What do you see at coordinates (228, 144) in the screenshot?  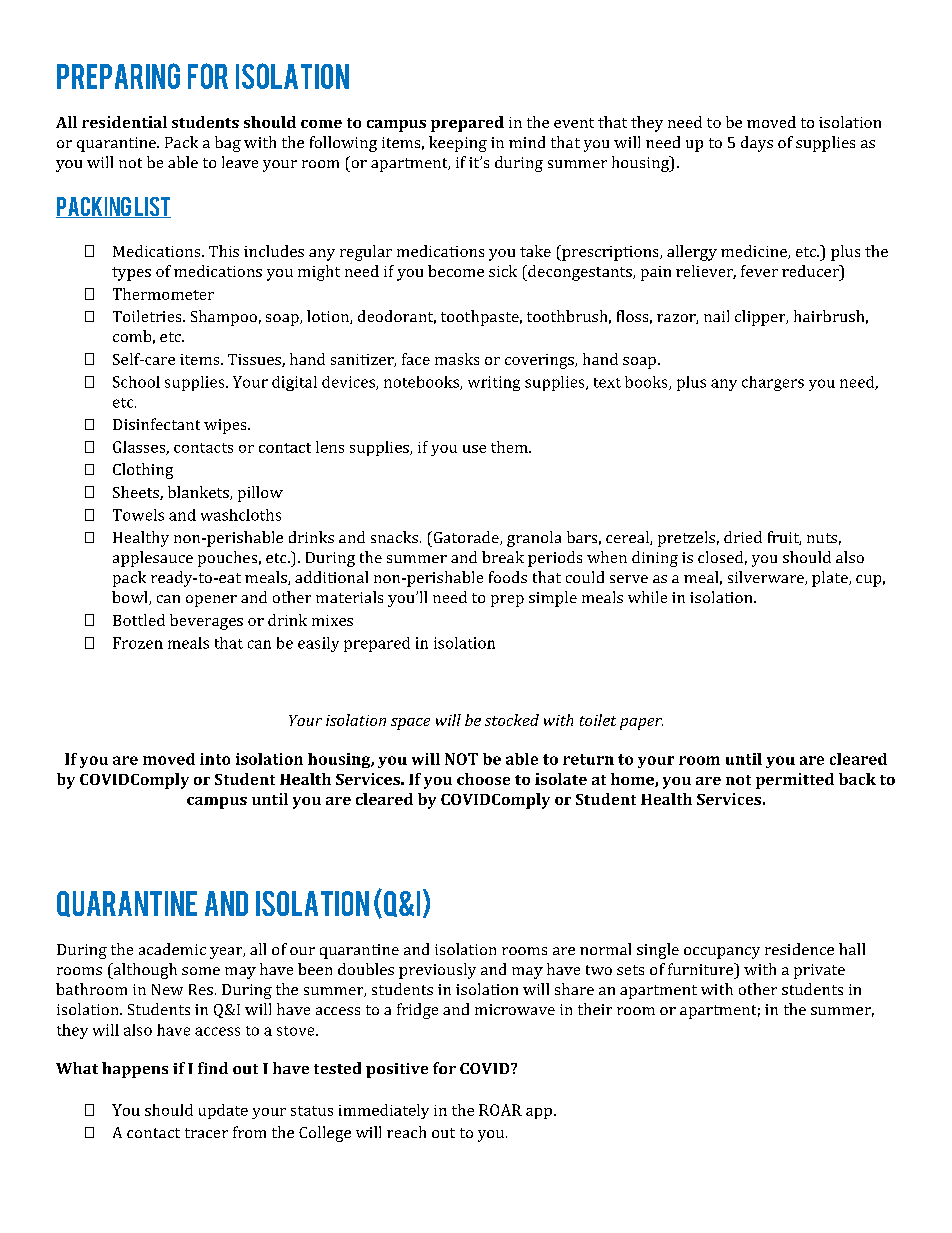 I see `bag` at bounding box center [228, 144].
